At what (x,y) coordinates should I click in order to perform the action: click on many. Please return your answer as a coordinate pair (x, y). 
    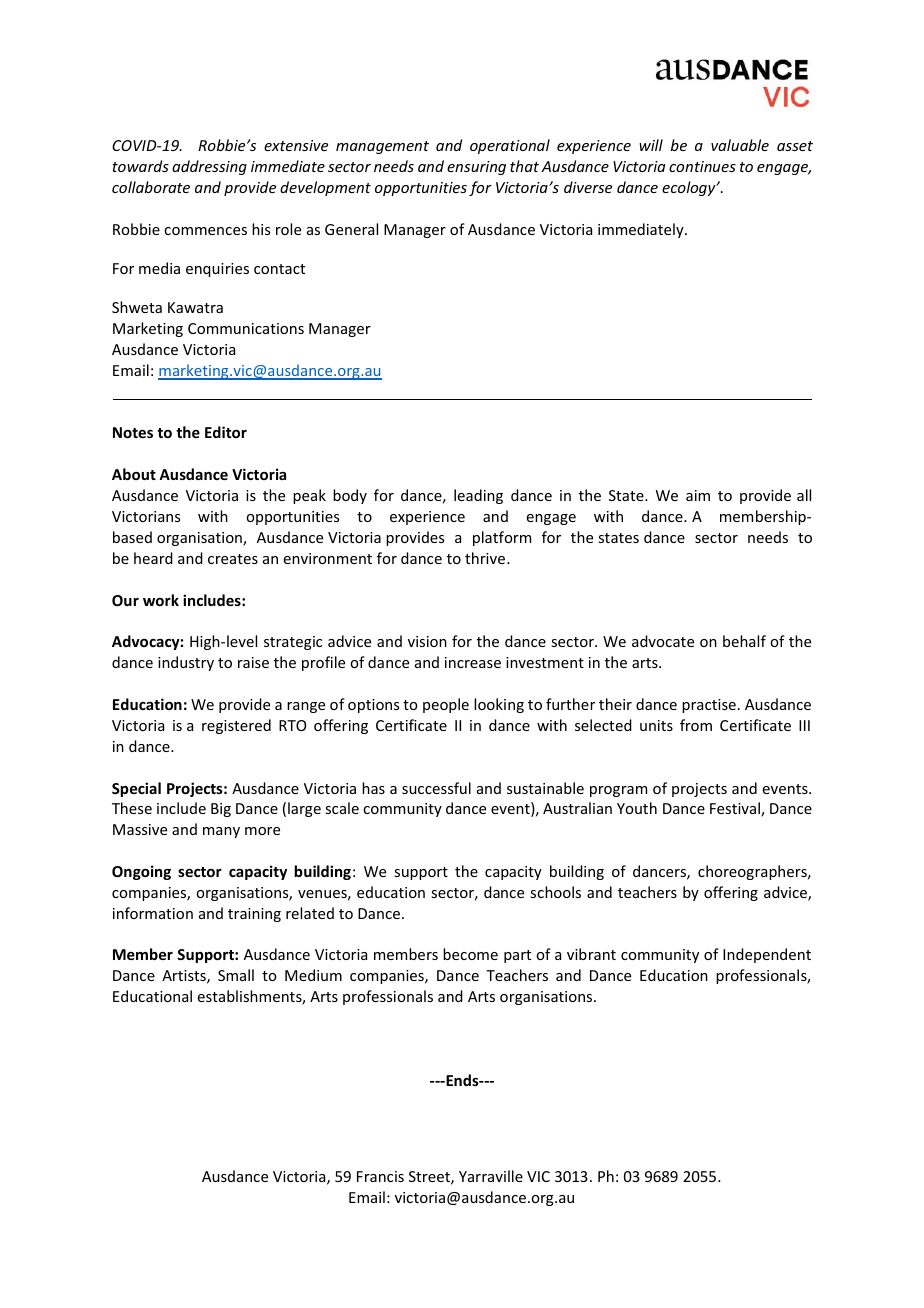
    Looking at the image, I should click on (221, 832).
